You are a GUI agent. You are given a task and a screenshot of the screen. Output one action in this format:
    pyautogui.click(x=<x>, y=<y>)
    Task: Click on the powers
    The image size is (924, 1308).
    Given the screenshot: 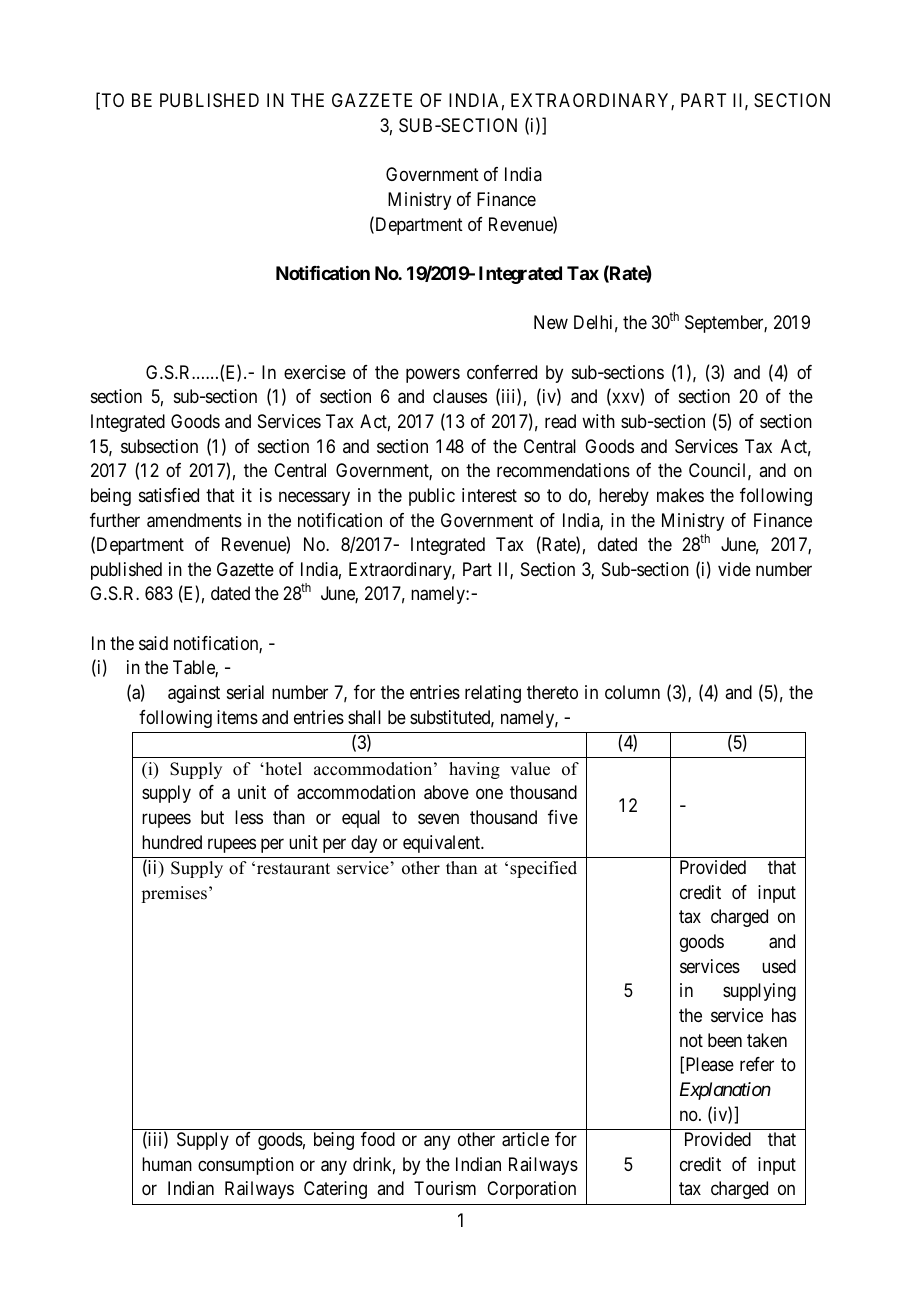 What is the action you would take?
    pyautogui.click(x=433, y=375)
